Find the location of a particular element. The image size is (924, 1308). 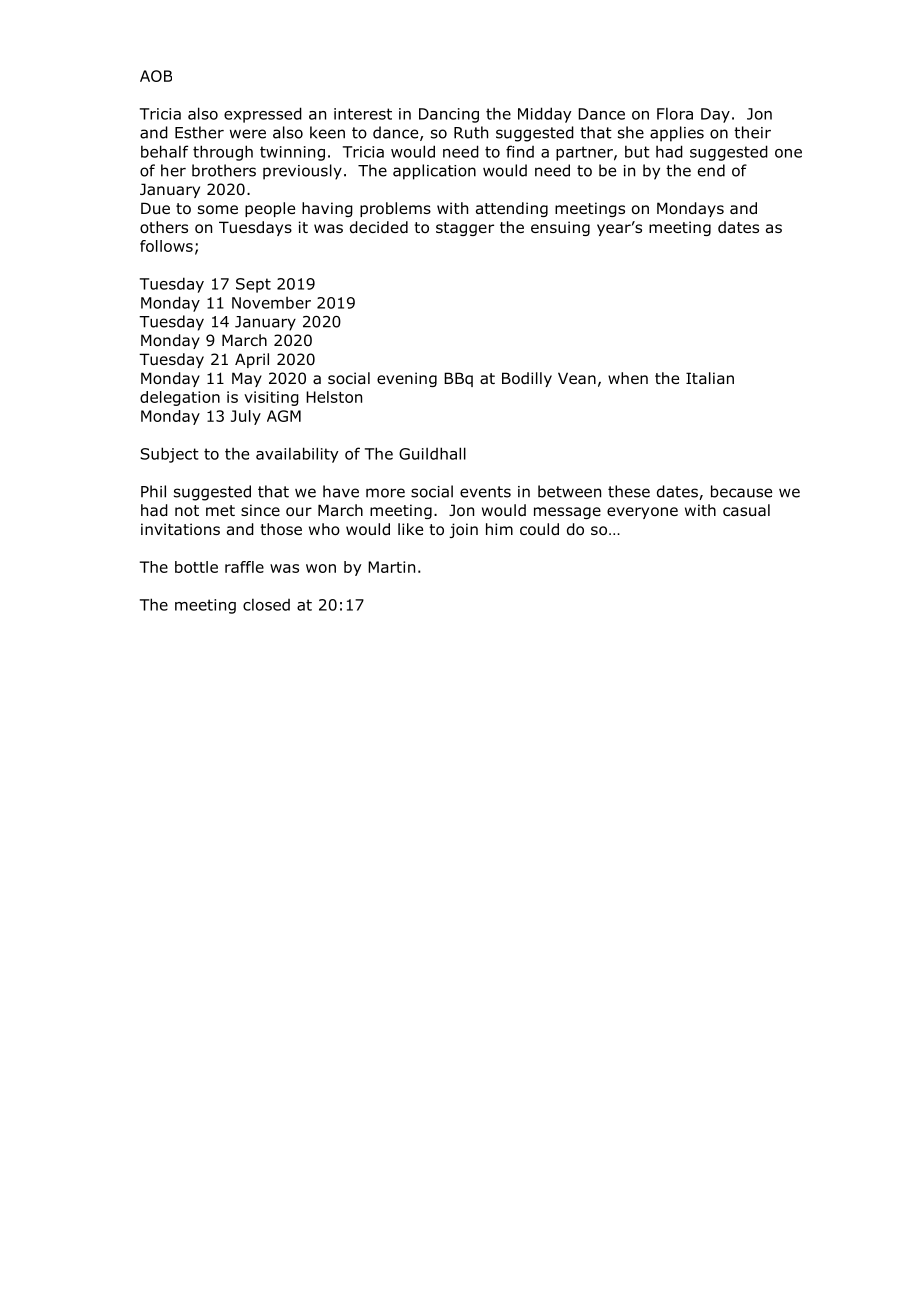

application is located at coordinates (434, 172).
